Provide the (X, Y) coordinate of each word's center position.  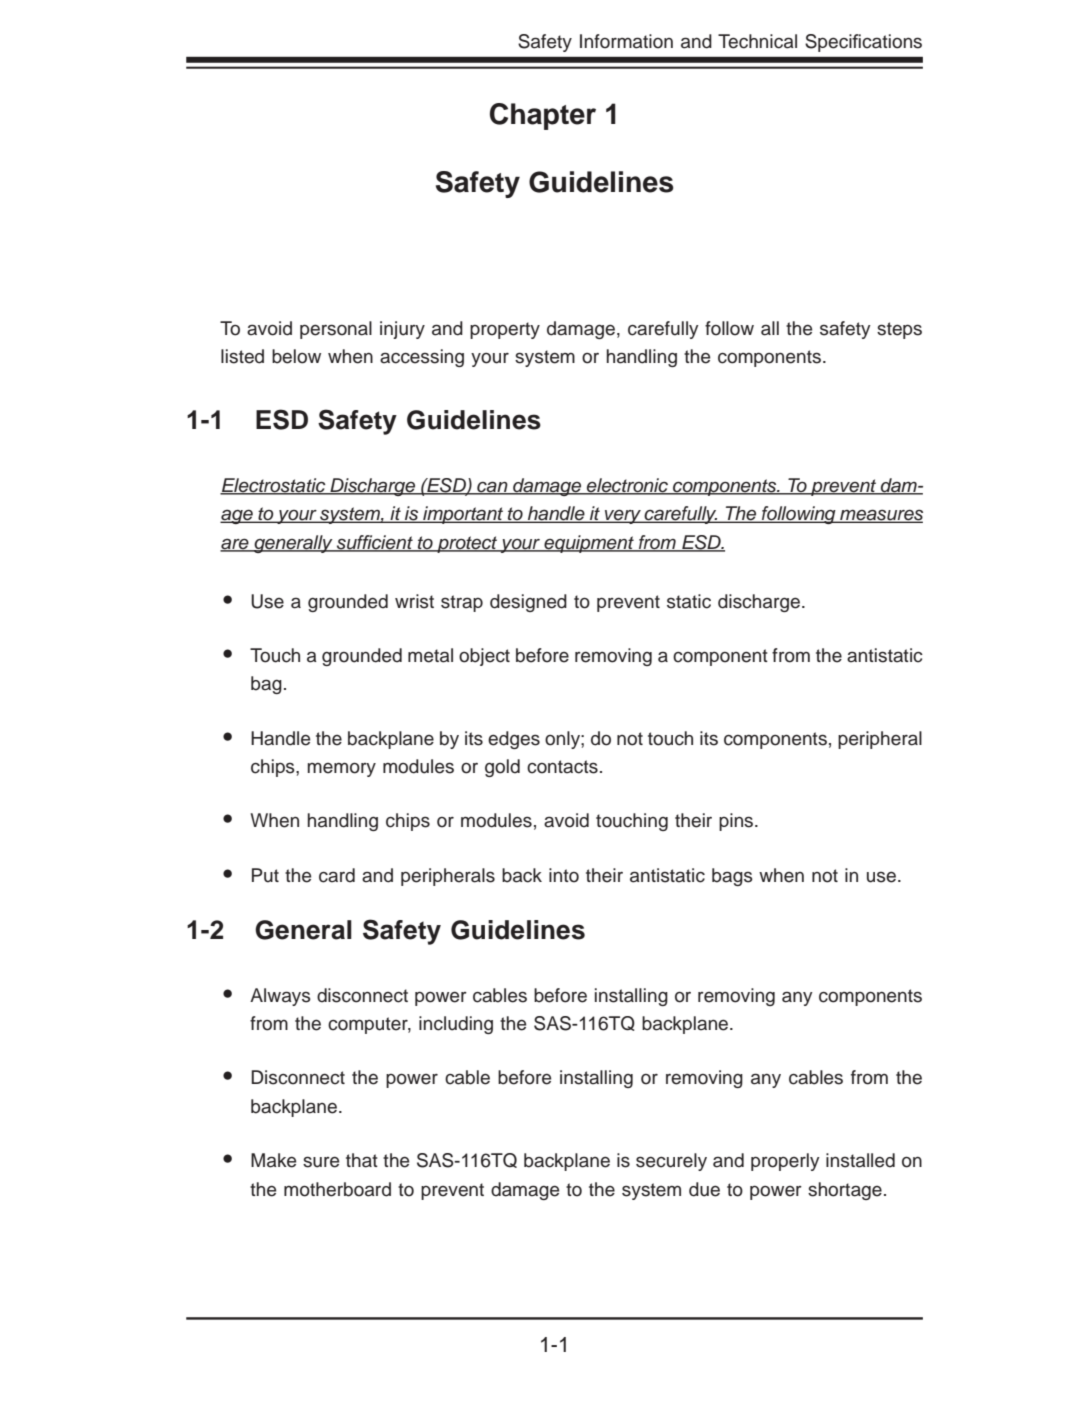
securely (671, 1162)
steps (899, 330)
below (296, 356)
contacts (562, 767)
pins (737, 822)
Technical (757, 41)
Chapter (543, 116)
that (362, 1160)
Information (626, 41)
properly (785, 1162)
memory (341, 769)
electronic (627, 486)
